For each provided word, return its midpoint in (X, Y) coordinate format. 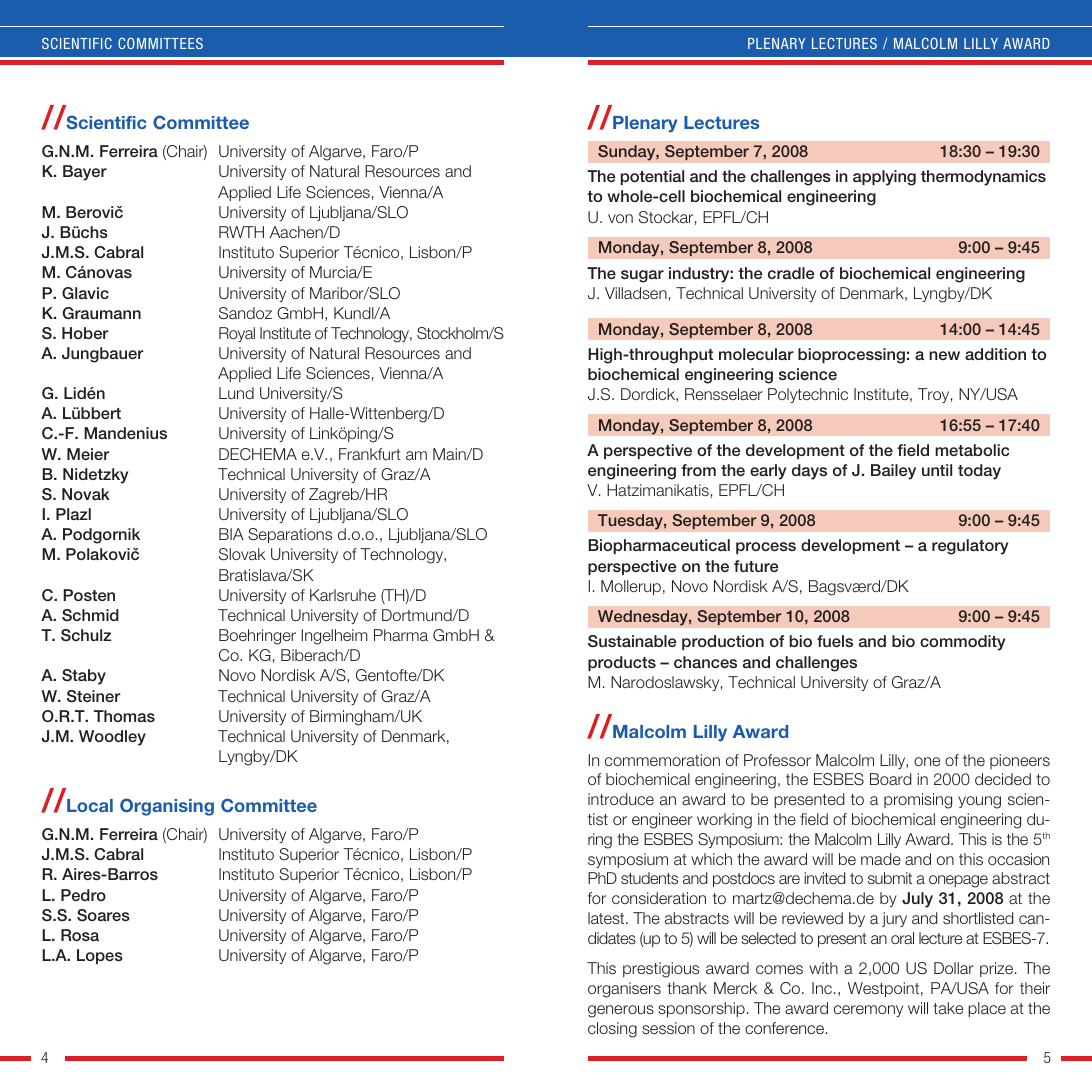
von (620, 218)
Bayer (85, 173)
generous (621, 1011)
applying (884, 178)
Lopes (100, 956)
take (948, 1008)
